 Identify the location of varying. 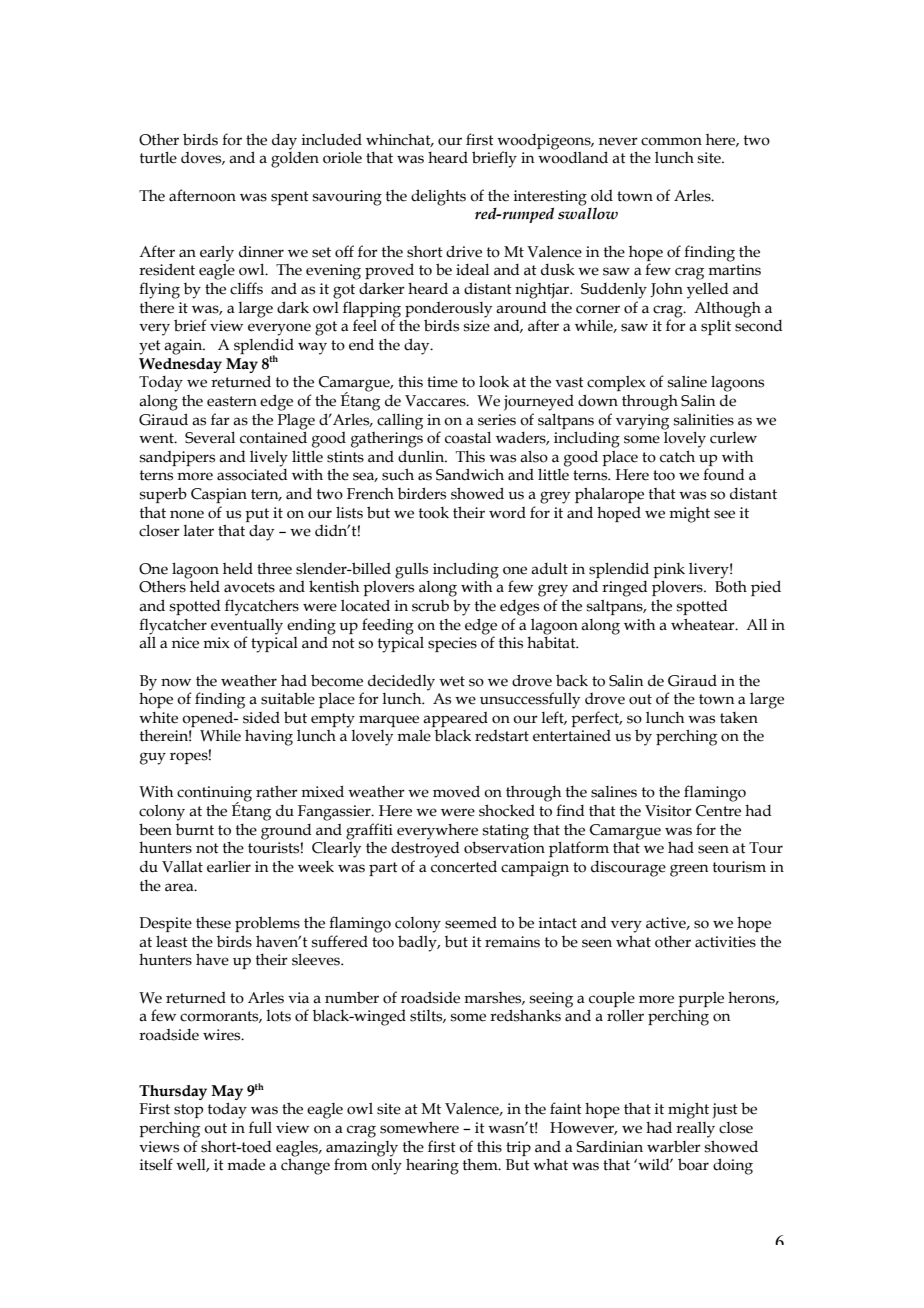
(642, 422).
